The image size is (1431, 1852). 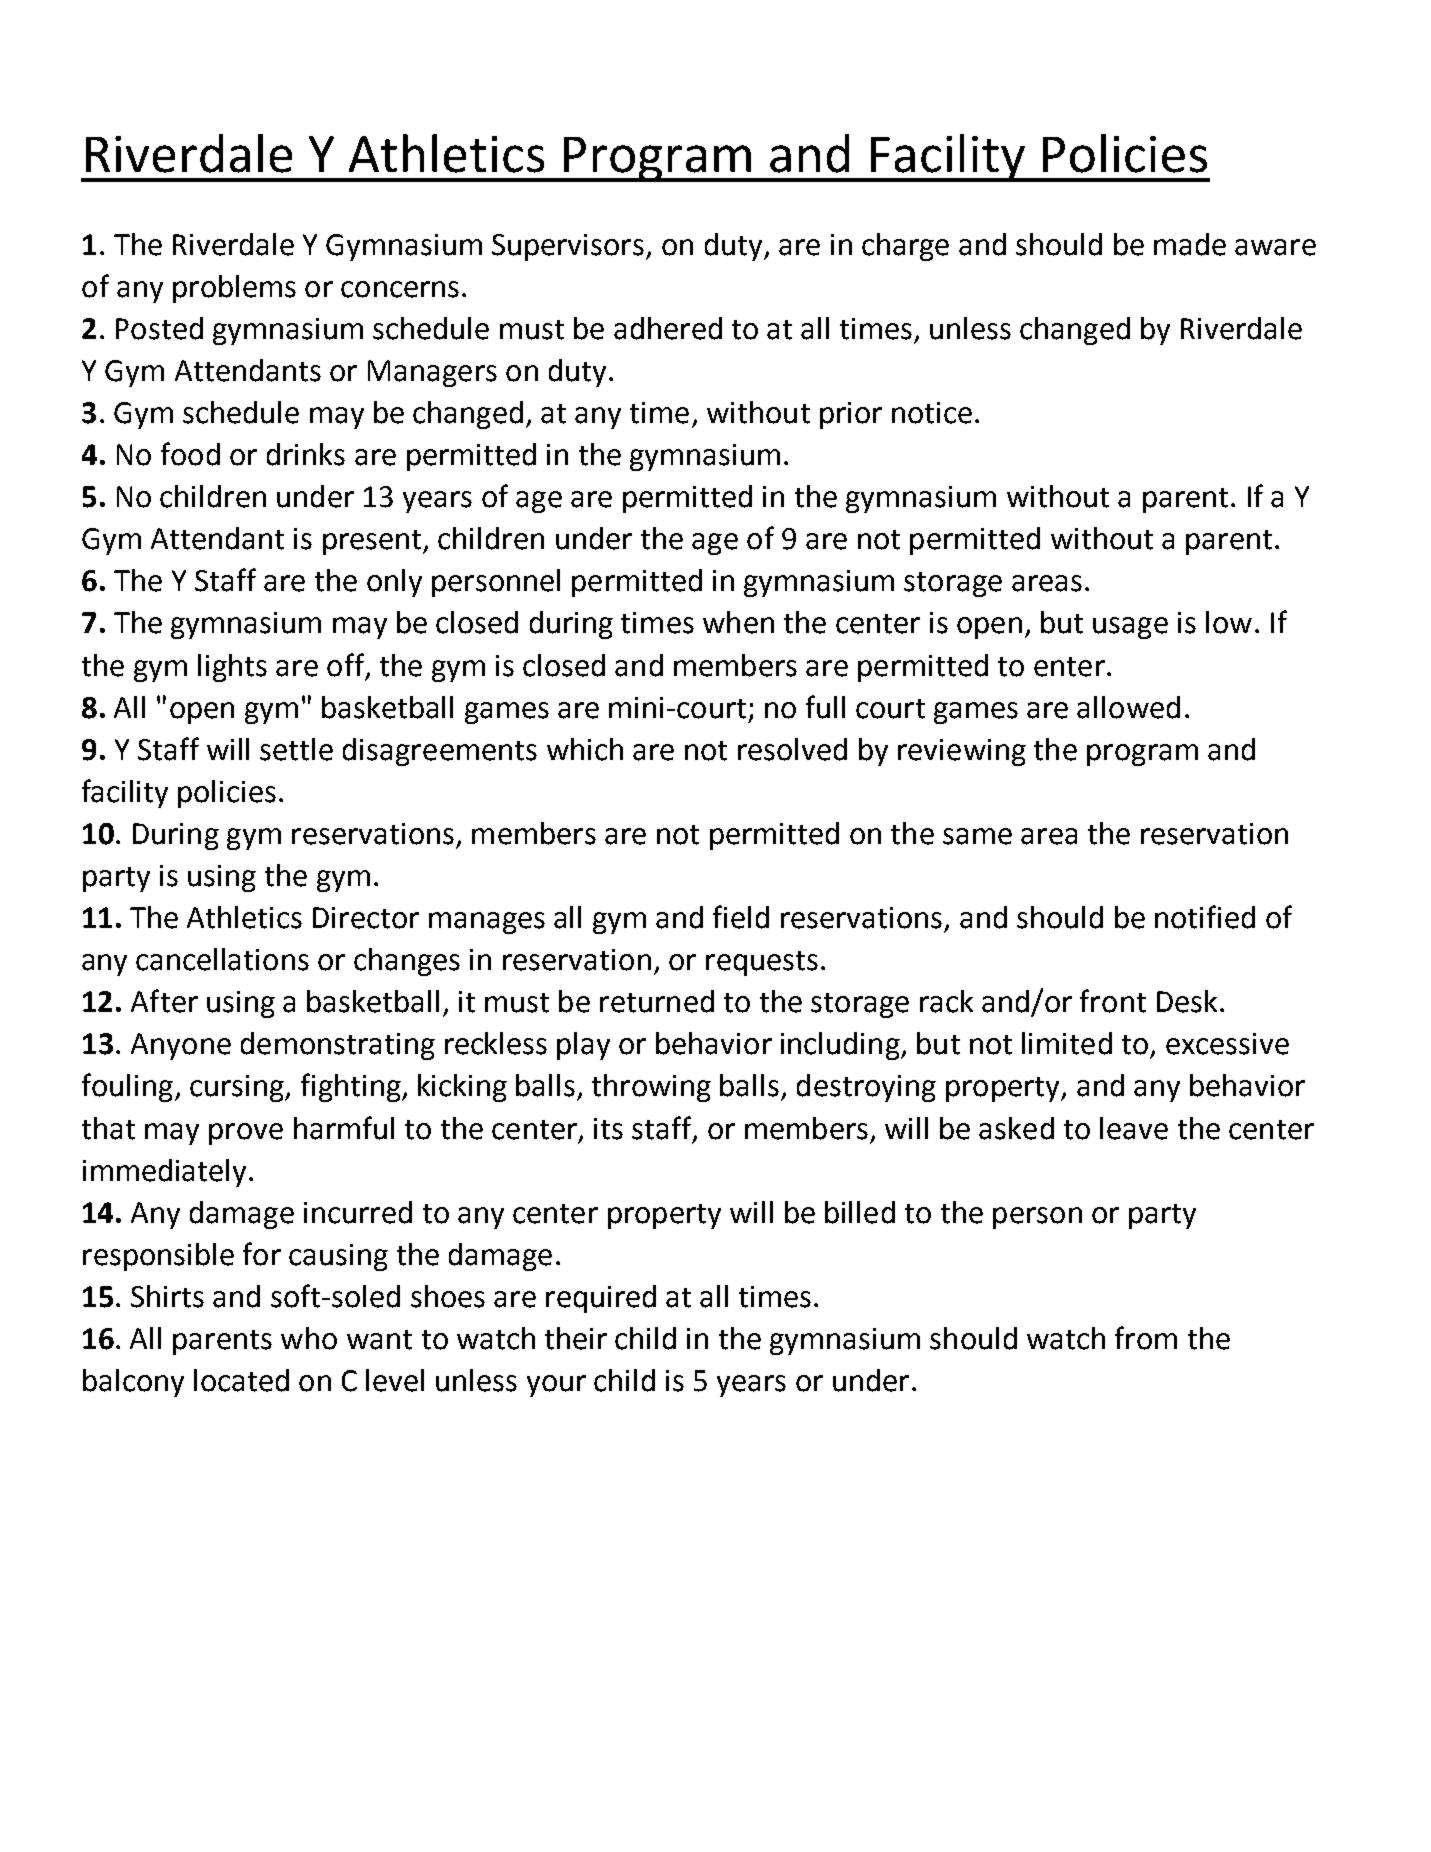 What do you see at coordinates (576, 1338) in the page?
I see `their` at bounding box center [576, 1338].
